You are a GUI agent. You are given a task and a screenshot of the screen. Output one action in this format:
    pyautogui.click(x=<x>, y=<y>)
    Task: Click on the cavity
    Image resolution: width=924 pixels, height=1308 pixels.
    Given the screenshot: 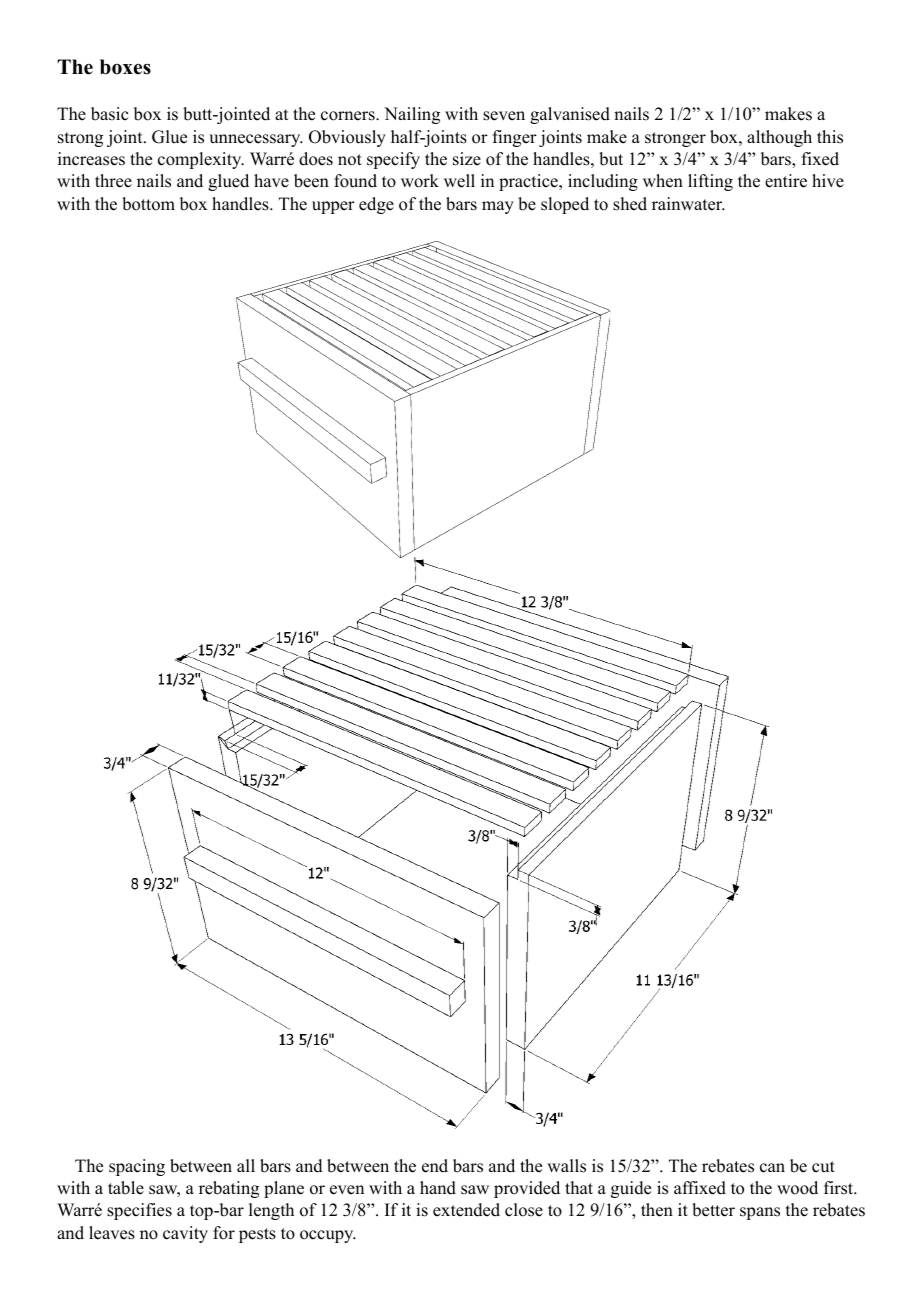 What is the action you would take?
    pyautogui.click(x=185, y=1234)
